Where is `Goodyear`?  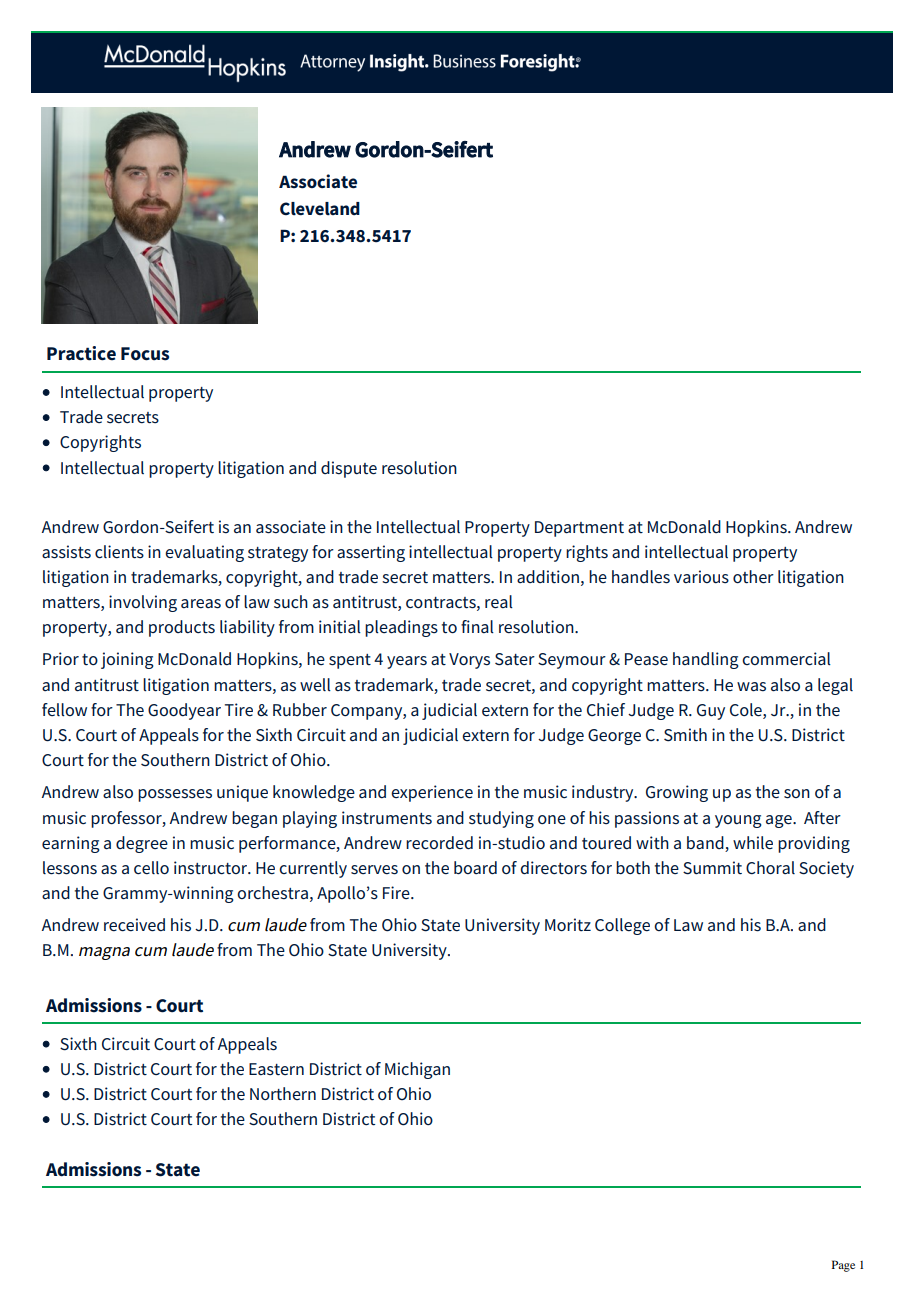
Goodyear is located at coordinates (184, 711).
